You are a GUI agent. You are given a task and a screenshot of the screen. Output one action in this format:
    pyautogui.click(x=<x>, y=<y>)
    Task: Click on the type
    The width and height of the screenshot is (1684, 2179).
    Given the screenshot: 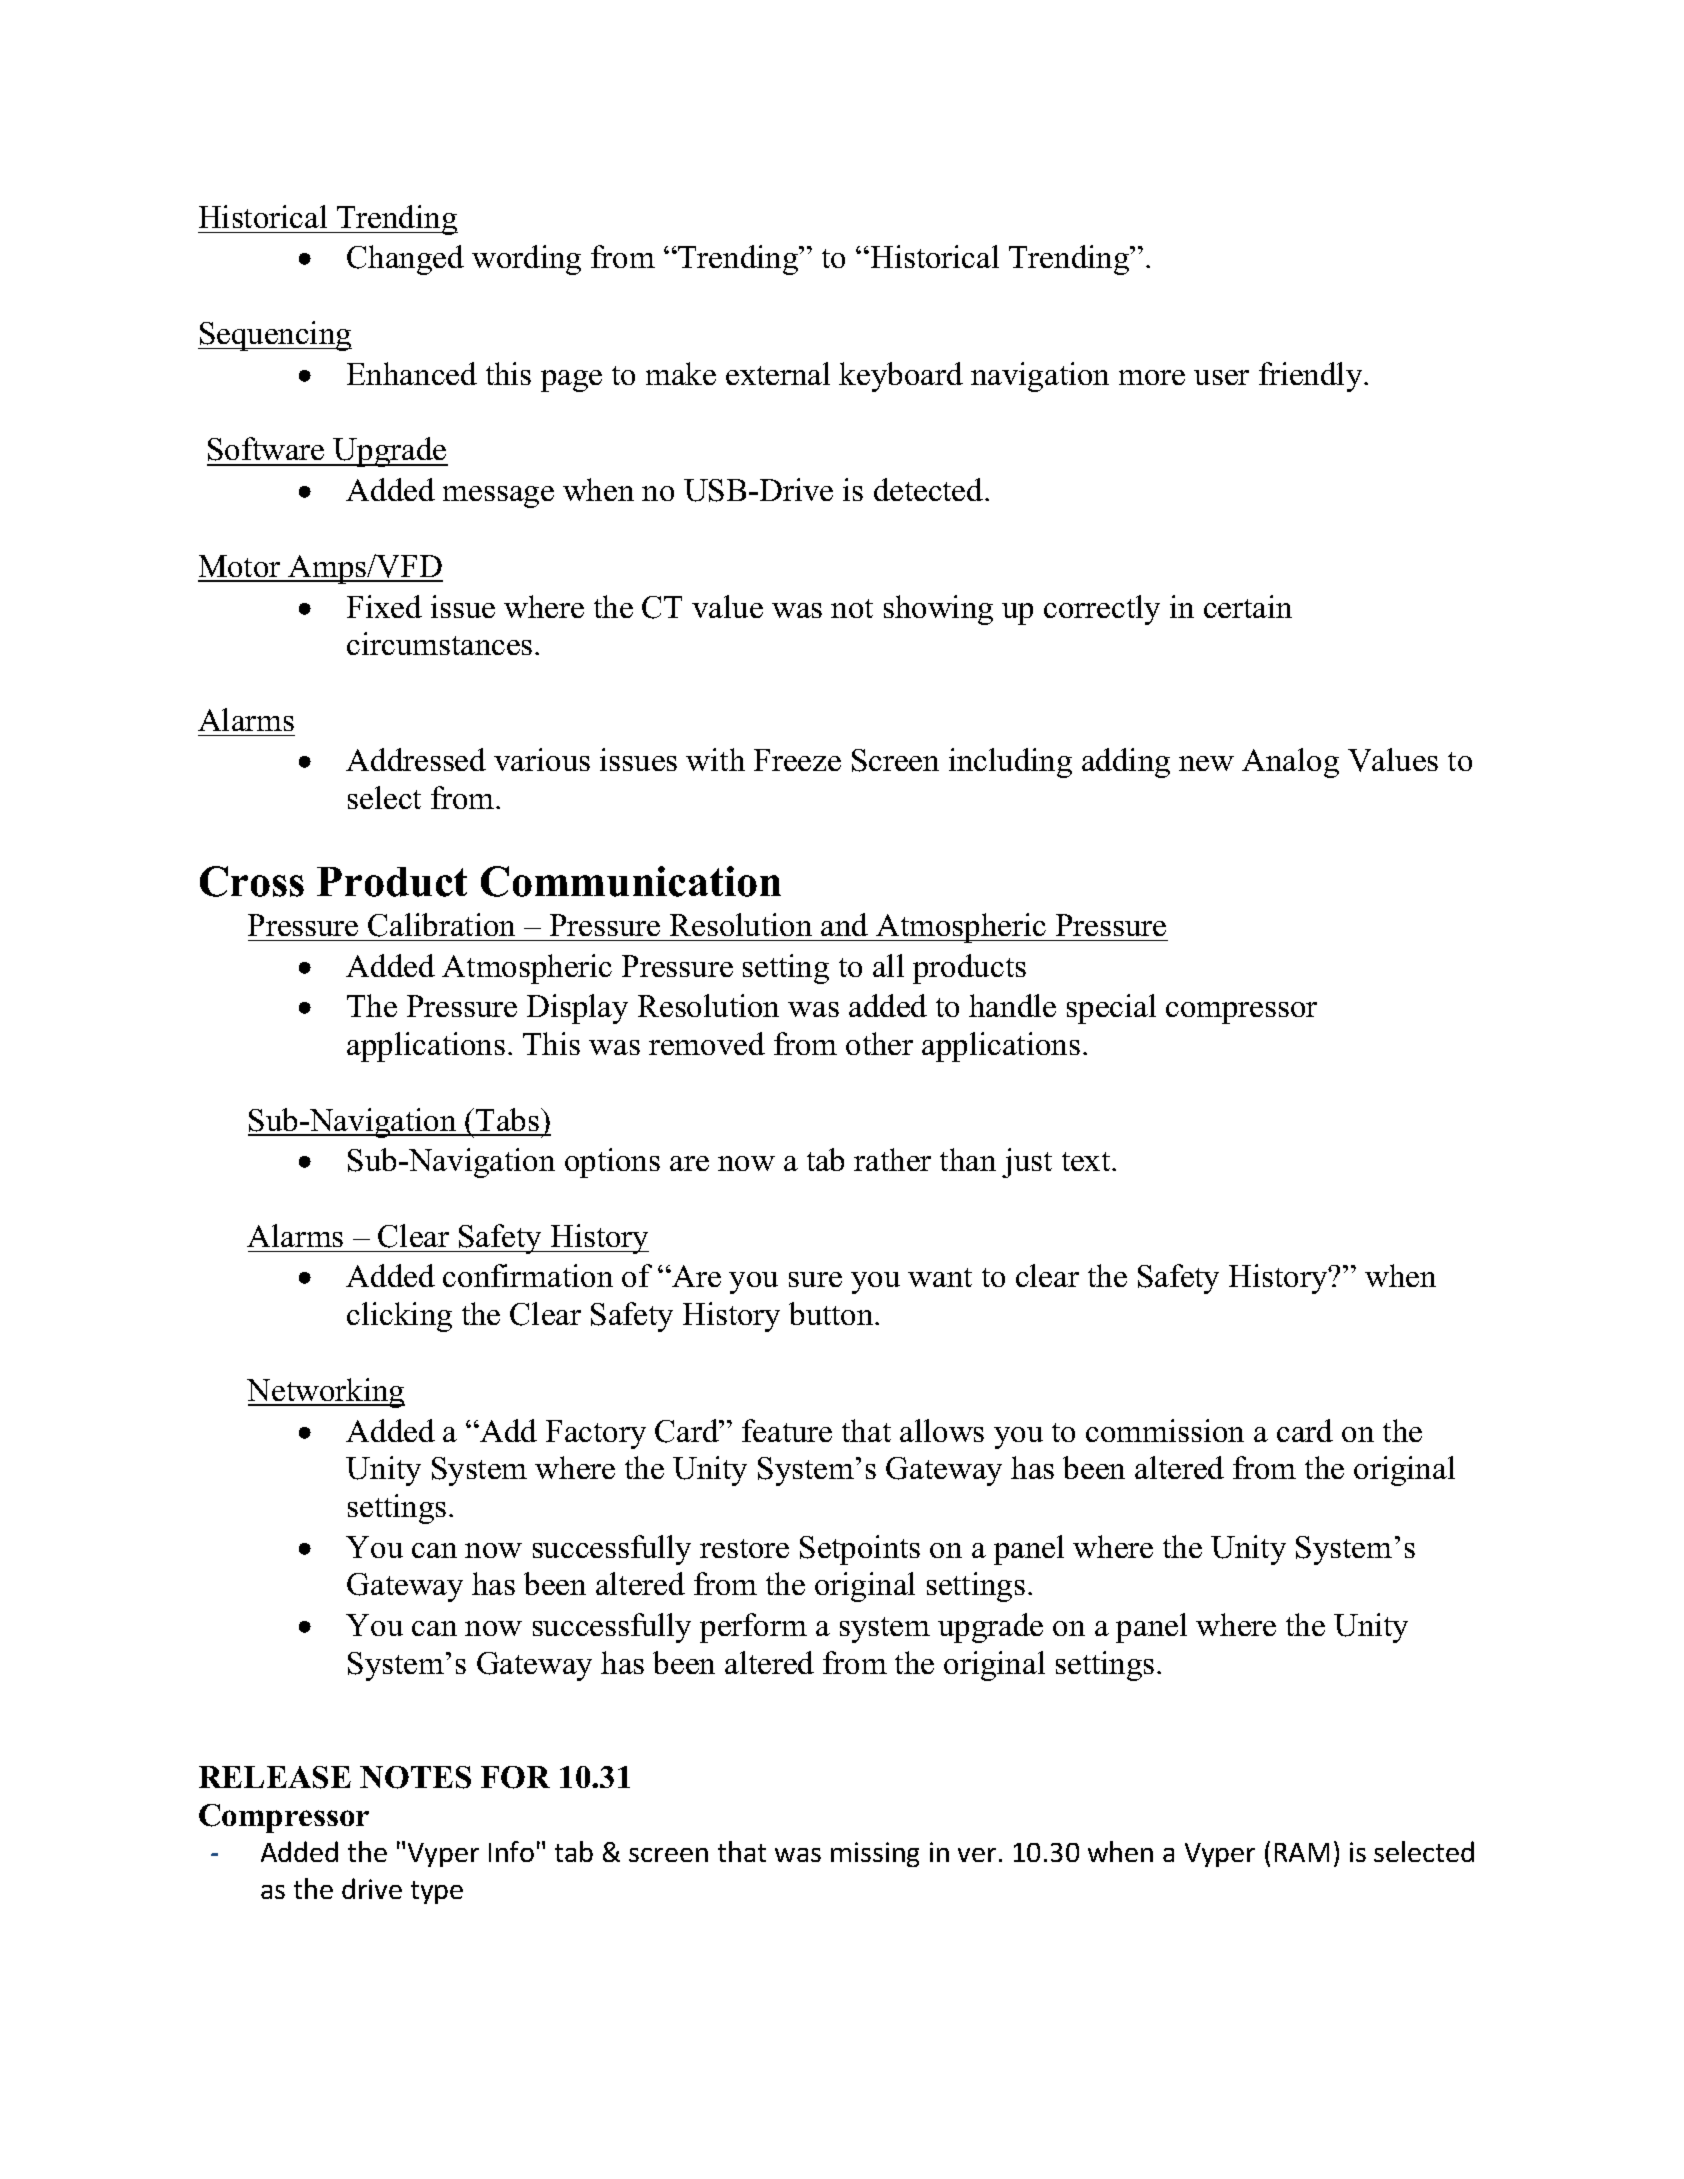 What is the action you would take?
    pyautogui.click(x=437, y=1892)
